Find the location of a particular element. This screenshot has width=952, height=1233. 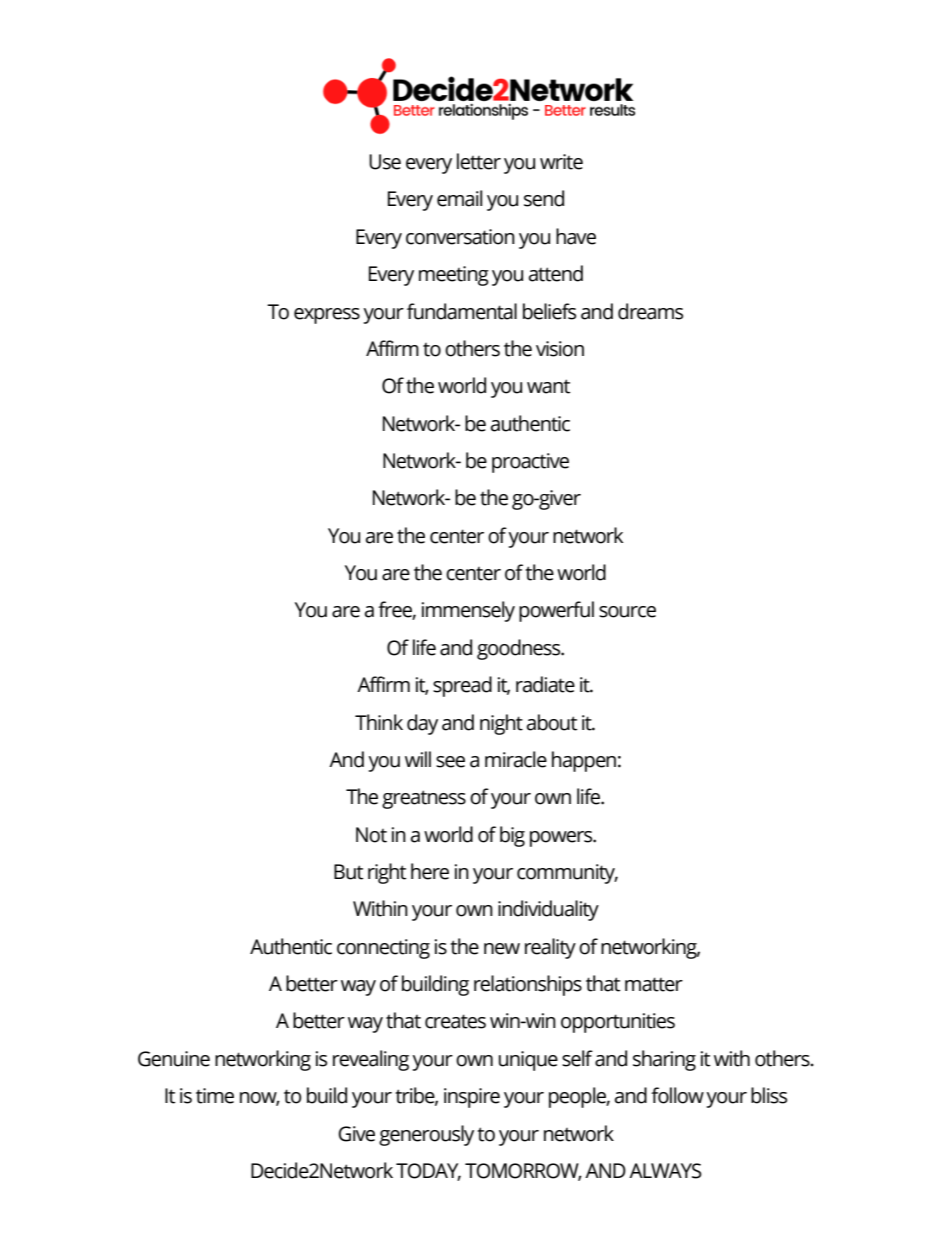

spread is located at coordinates (462, 686).
